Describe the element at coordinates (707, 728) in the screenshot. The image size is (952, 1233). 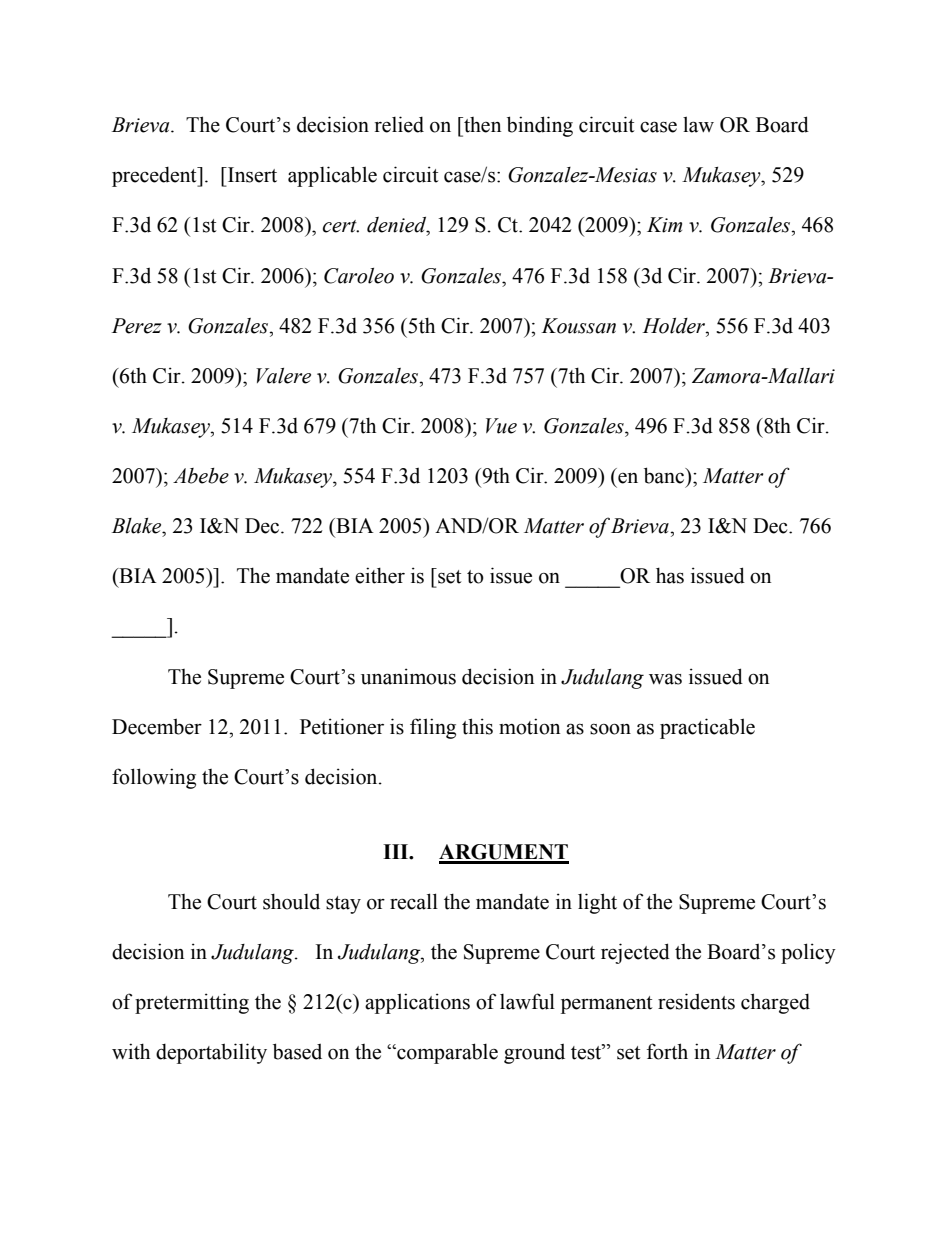
I see `practicable` at that location.
